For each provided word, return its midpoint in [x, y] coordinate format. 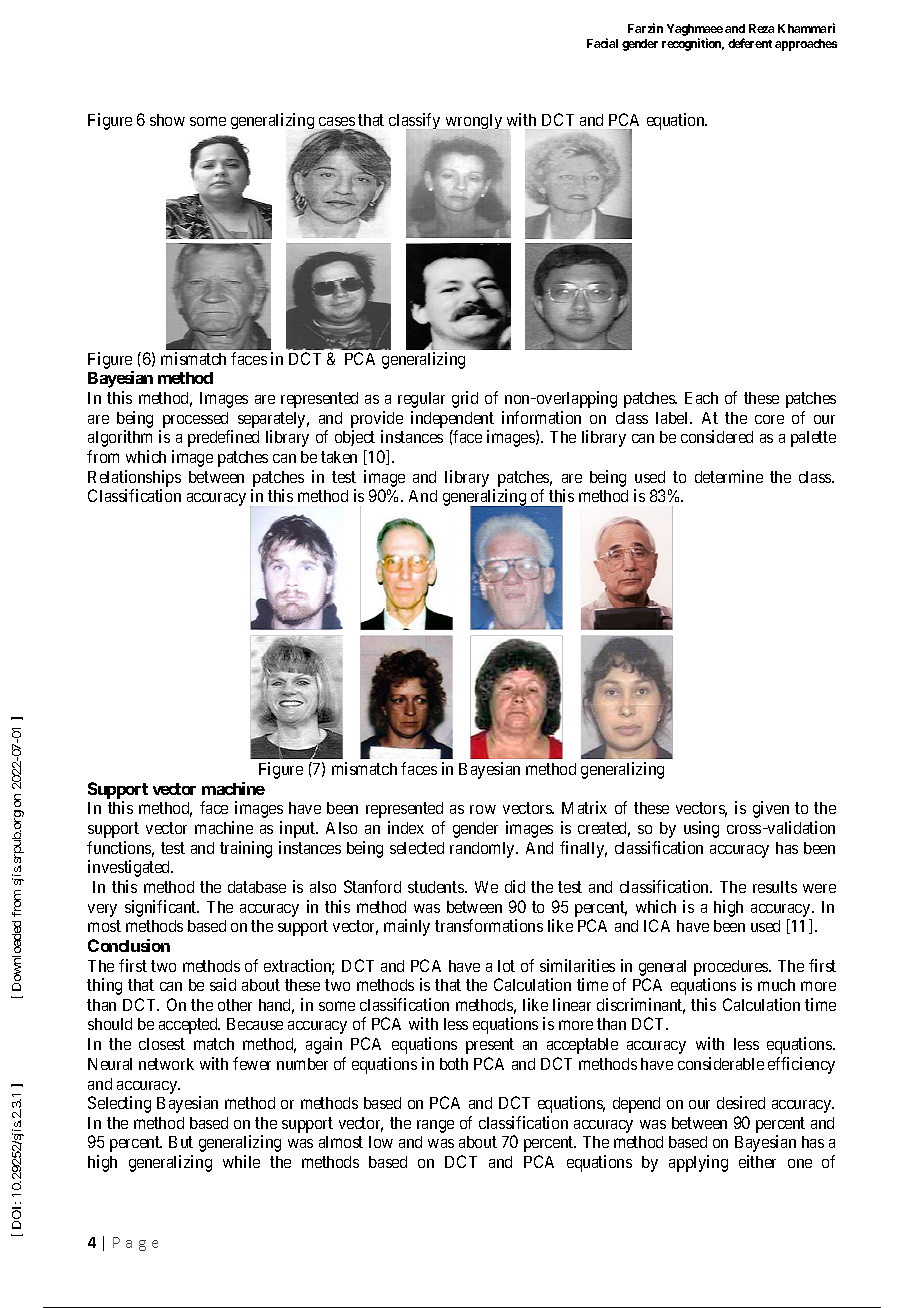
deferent [750, 43]
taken [339, 457]
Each [701, 398]
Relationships [134, 478]
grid [465, 399]
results [775, 887]
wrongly [474, 121]
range [435, 1126]
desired [741, 1102]
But [181, 1142]
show [167, 120]
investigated [130, 868]
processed [195, 420]
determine [729, 476]
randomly [483, 850]
